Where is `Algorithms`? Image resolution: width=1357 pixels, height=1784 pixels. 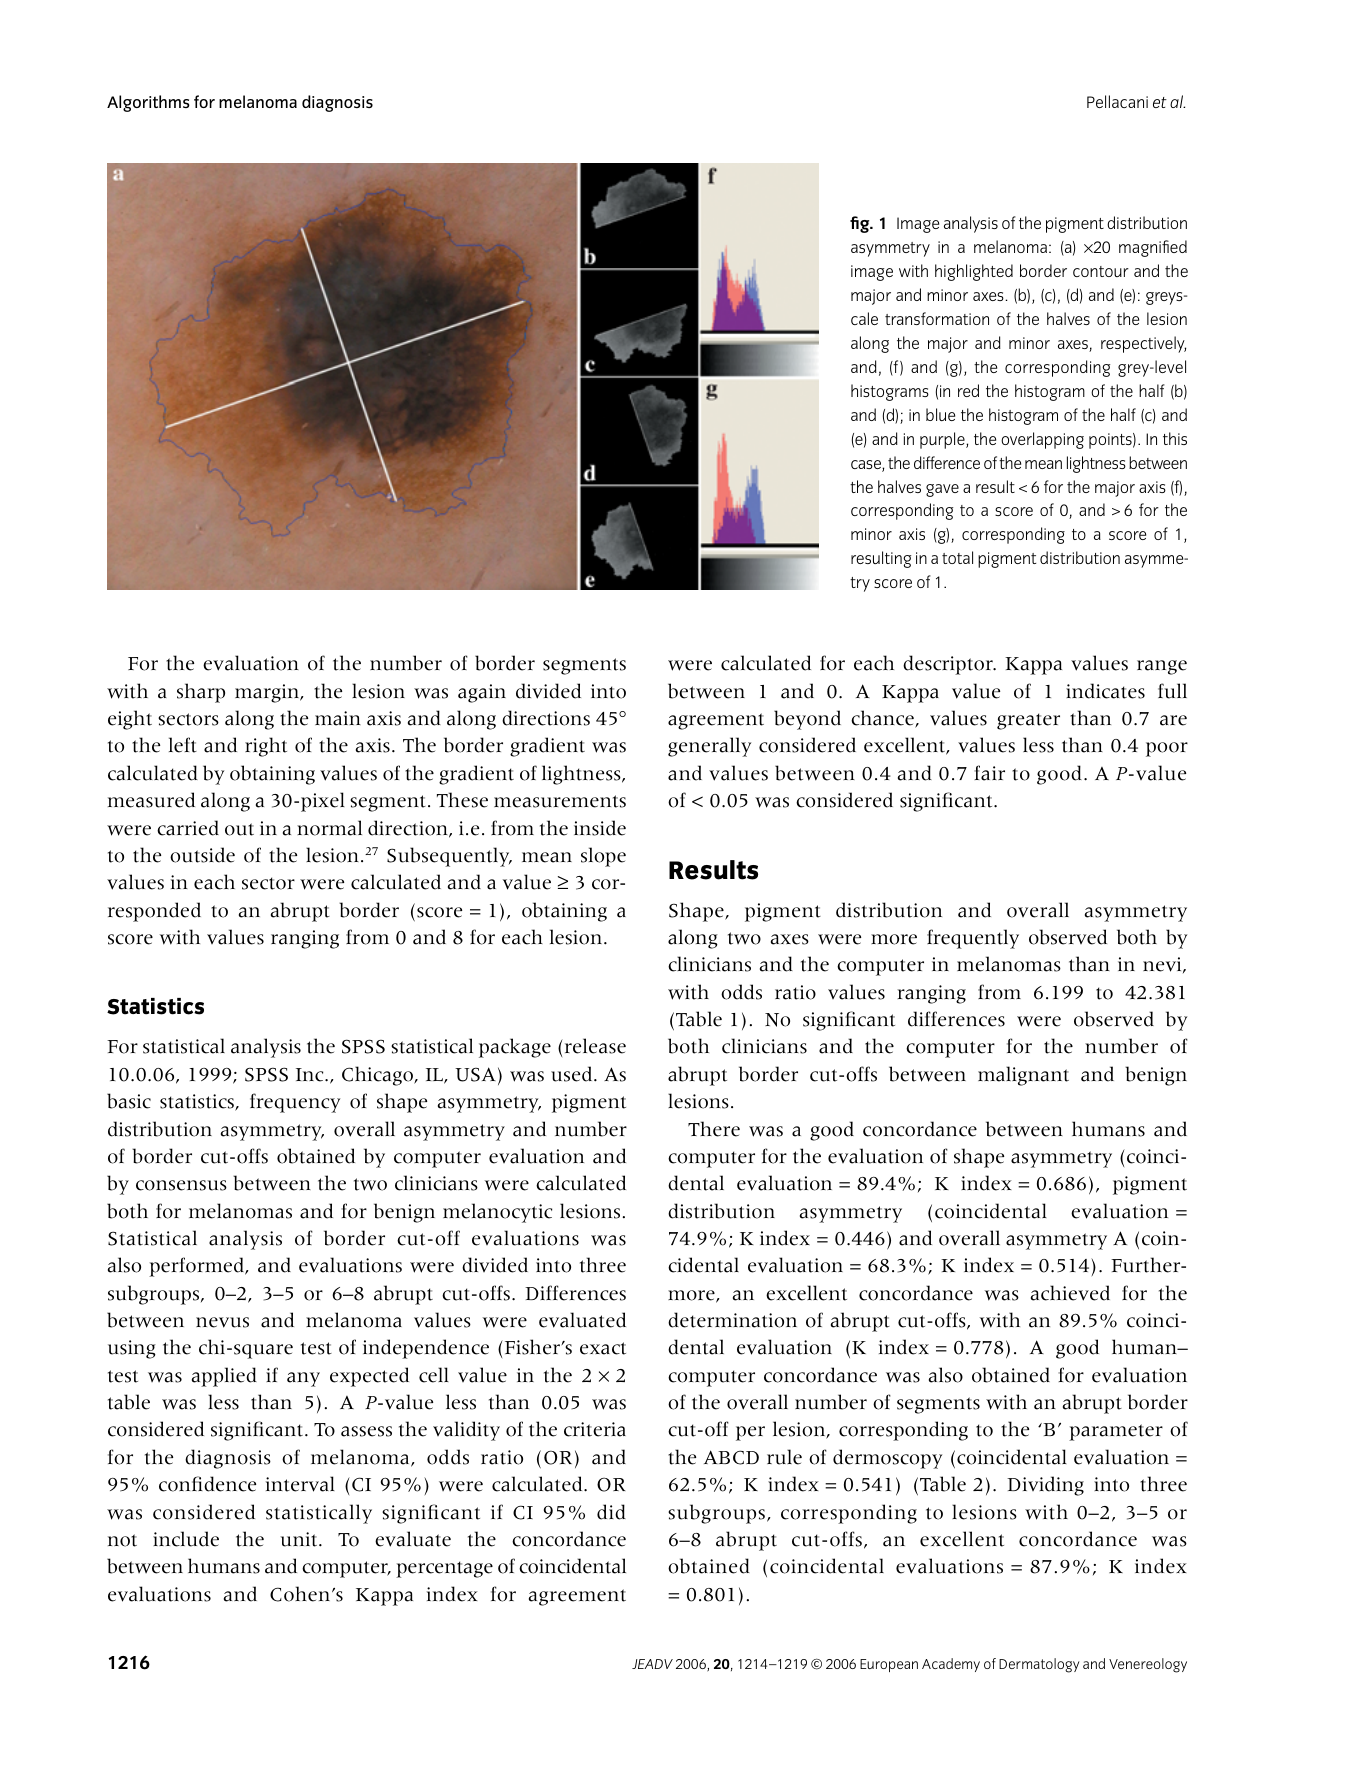
Algorithms is located at coordinates (148, 103).
